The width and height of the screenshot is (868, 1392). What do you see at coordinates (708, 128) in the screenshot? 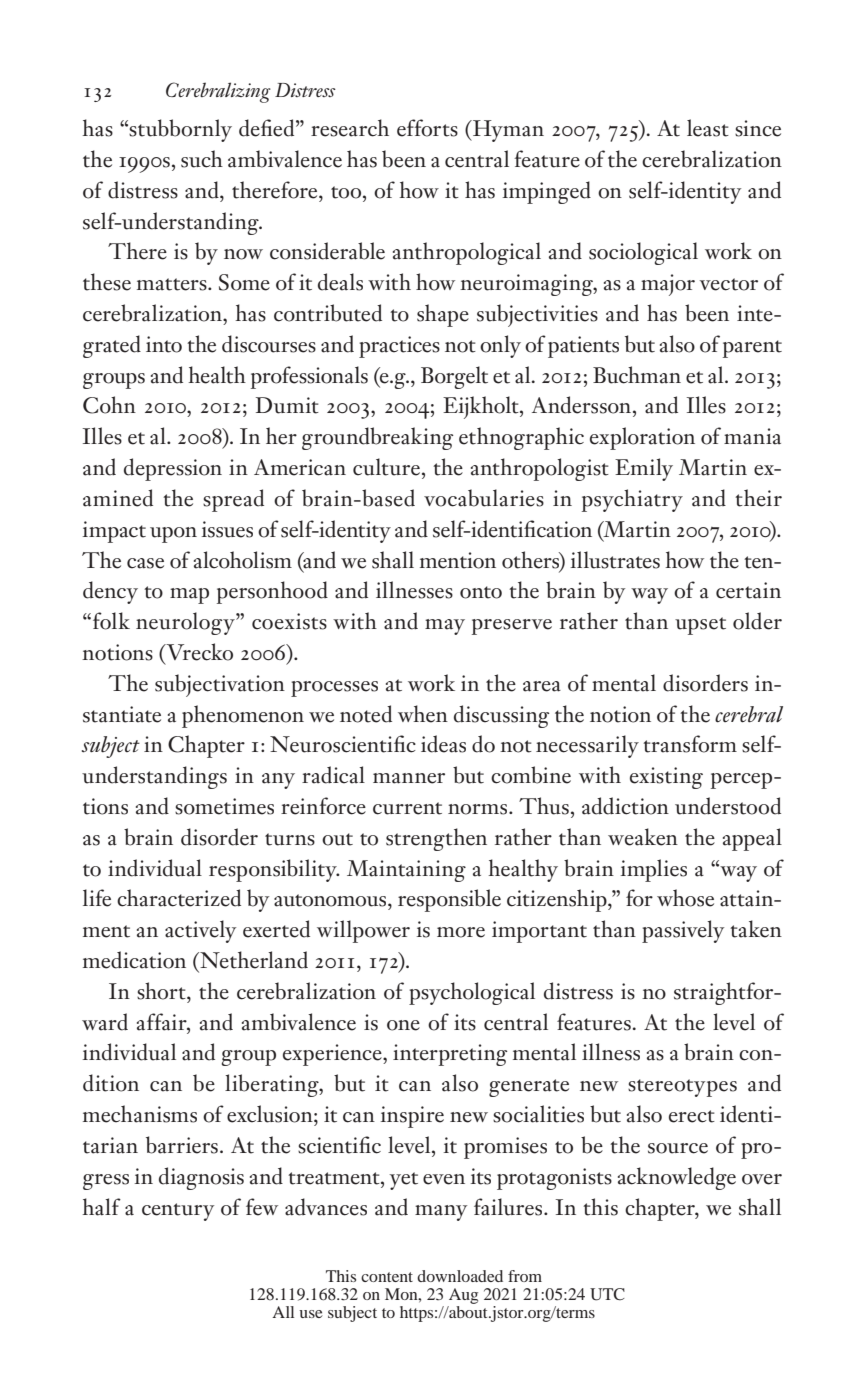
I see `least` at bounding box center [708, 128].
